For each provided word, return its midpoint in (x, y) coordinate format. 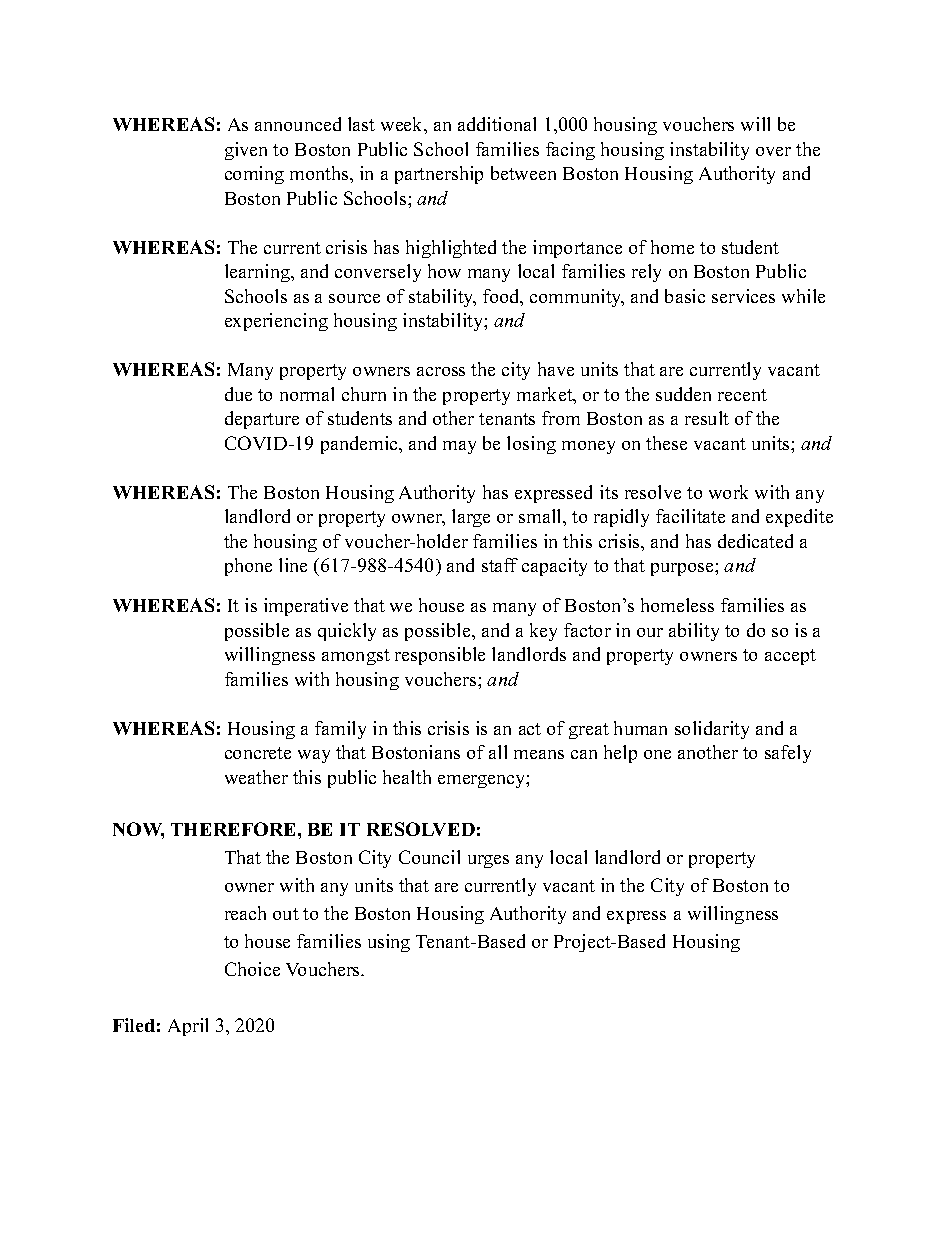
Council (429, 857)
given (246, 151)
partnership (439, 175)
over (773, 151)
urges (488, 861)
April (188, 1027)
